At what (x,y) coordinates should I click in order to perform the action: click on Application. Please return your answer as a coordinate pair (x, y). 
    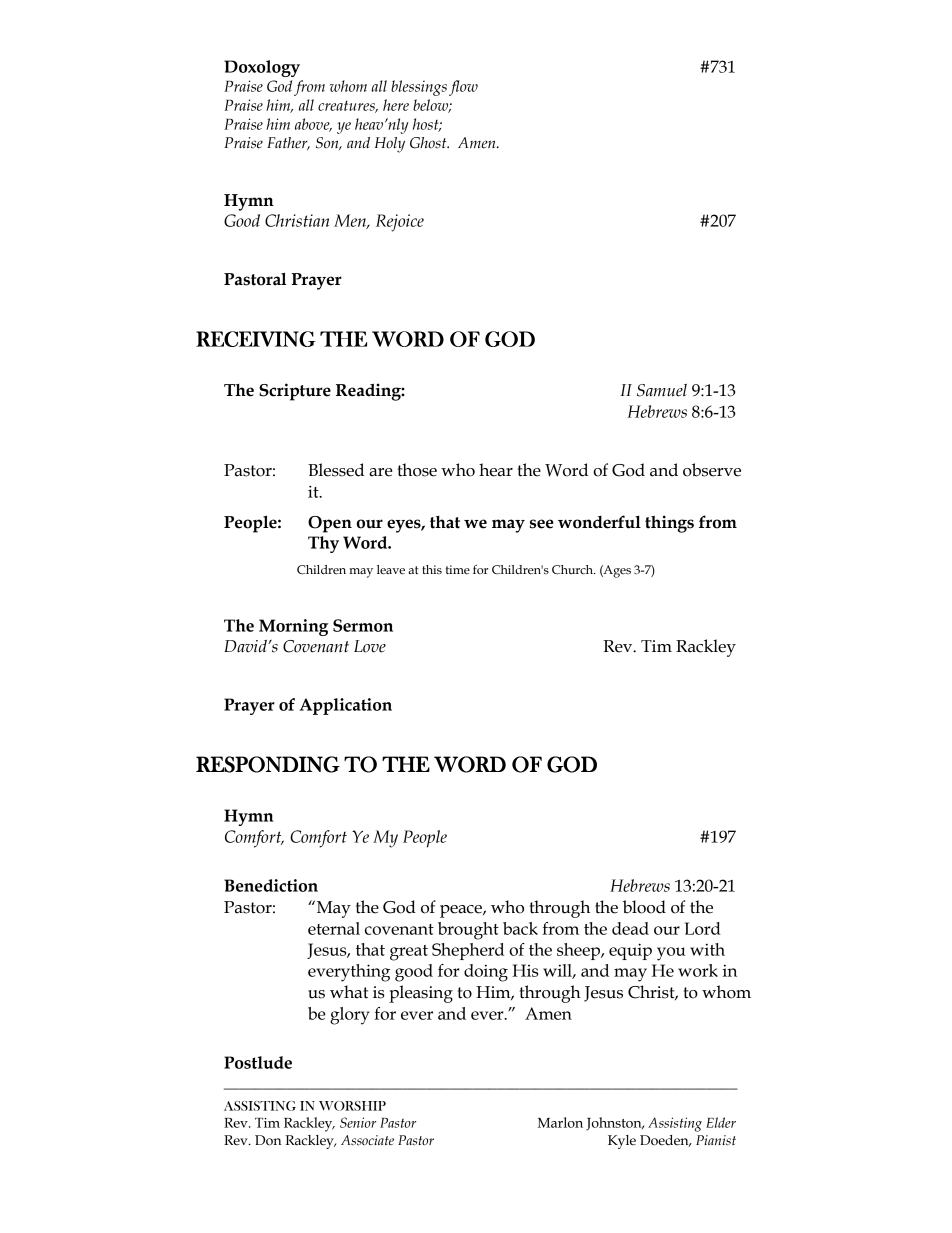
    Looking at the image, I should click on (346, 706).
